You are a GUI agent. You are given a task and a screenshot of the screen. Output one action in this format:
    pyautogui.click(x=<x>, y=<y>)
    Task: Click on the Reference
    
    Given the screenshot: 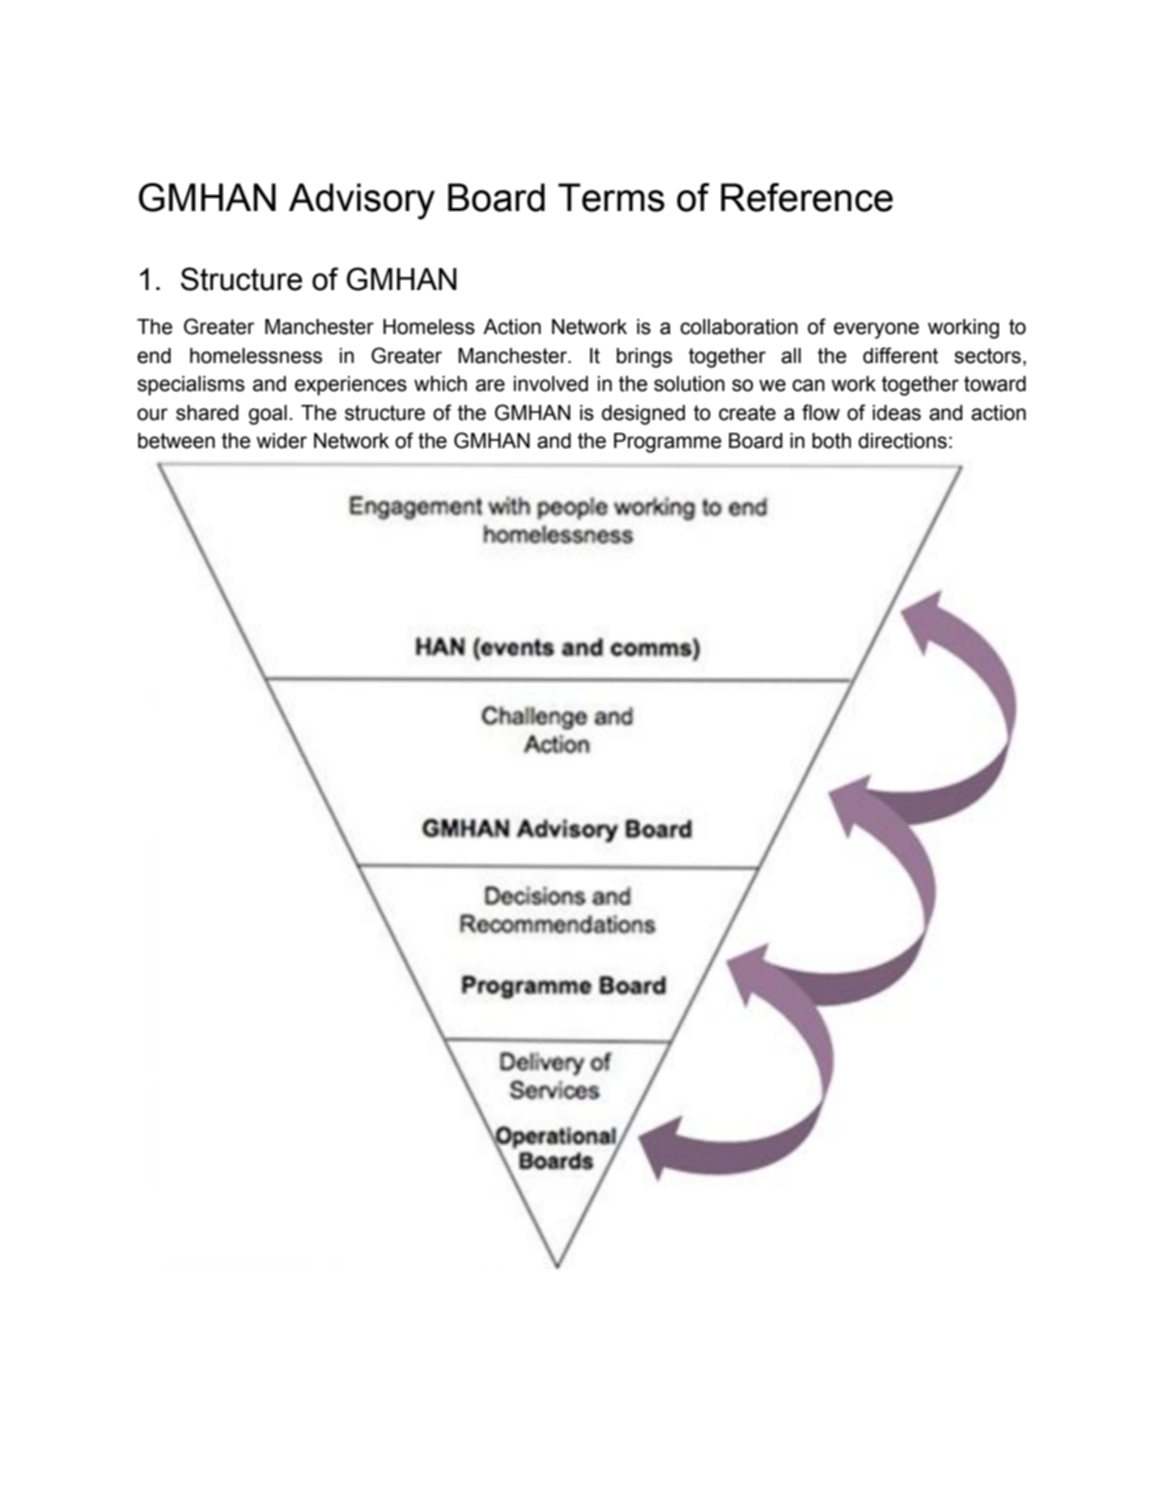 What is the action you would take?
    pyautogui.click(x=807, y=197)
